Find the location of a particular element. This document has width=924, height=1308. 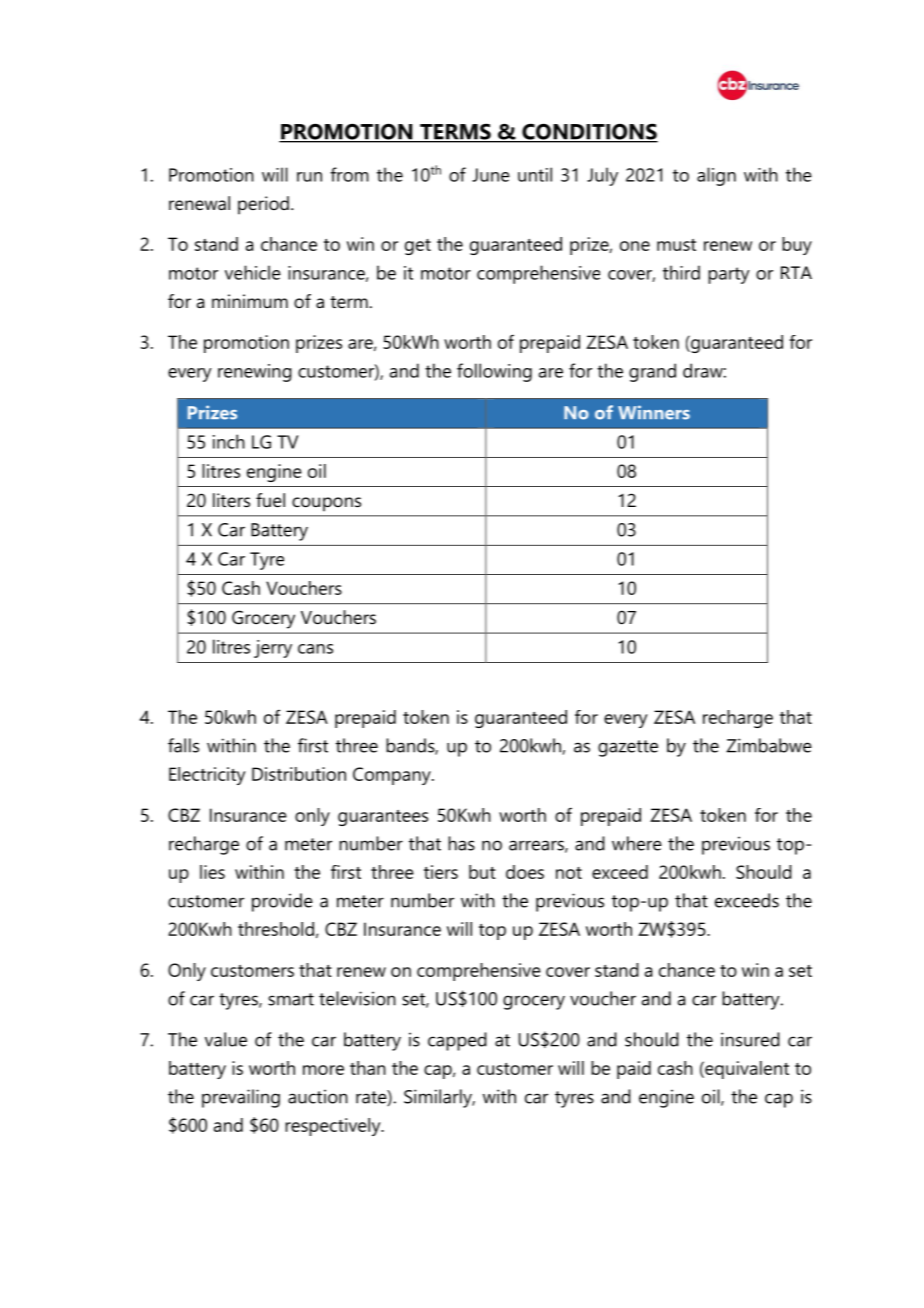

jerry is located at coordinates (273, 649).
